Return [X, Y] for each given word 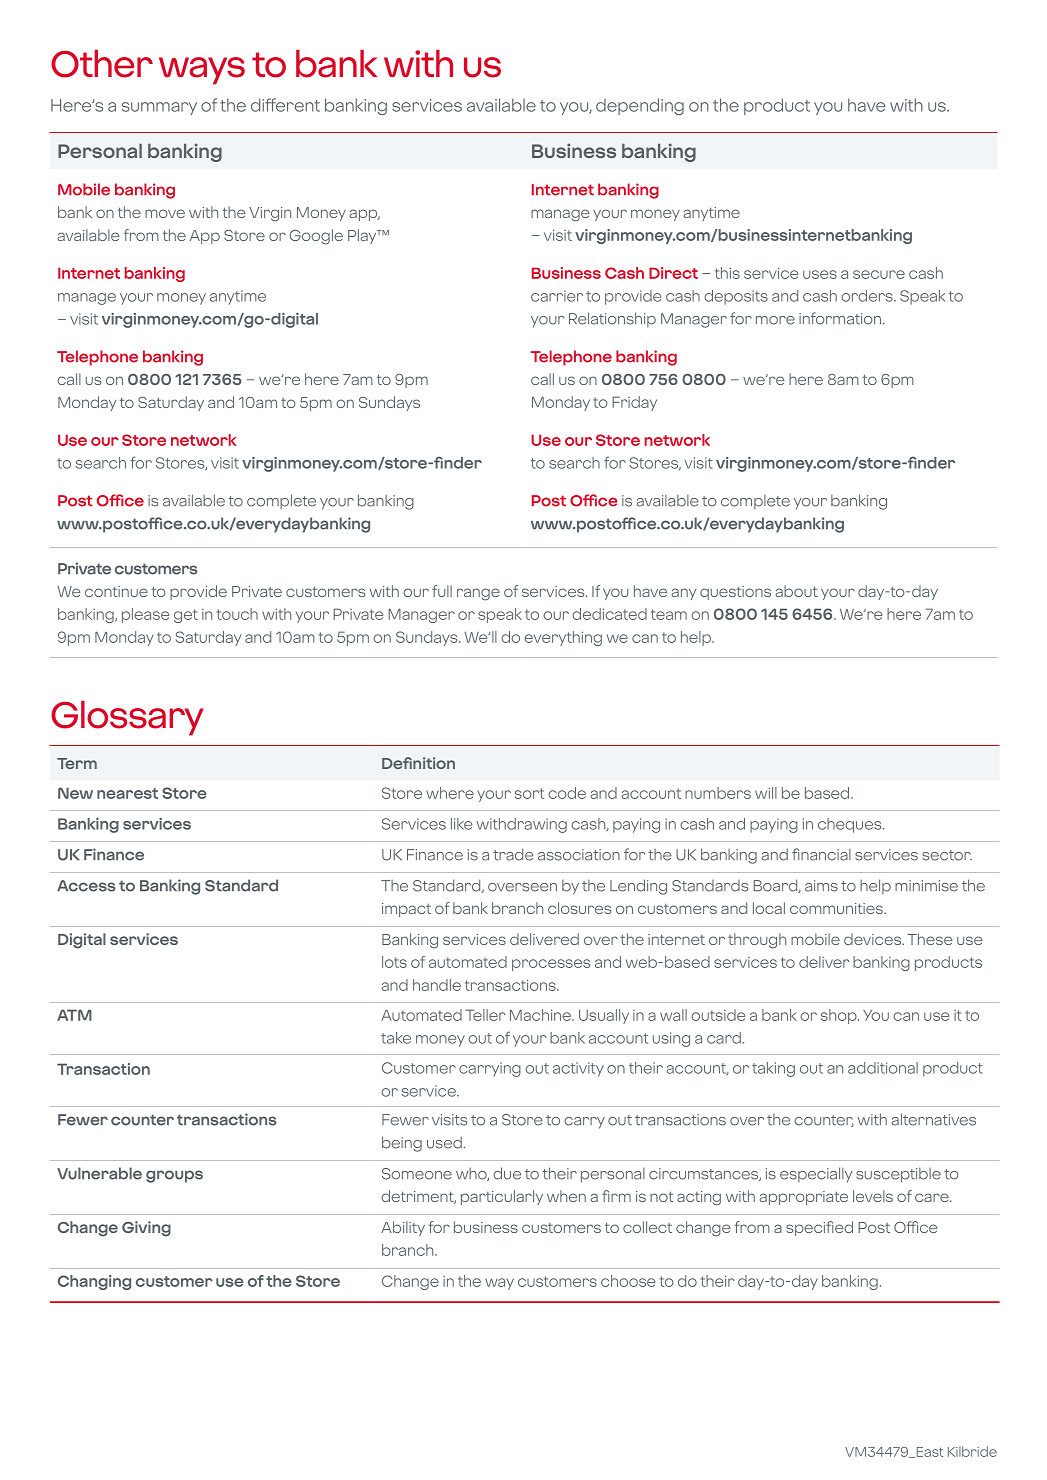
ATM [74, 1015]
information [840, 318]
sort [529, 793]
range [478, 594]
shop [840, 1016]
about [797, 591]
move [165, 213]
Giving [146, 1229]
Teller [485, 1015]
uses [820, 274]
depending [640, 106]
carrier [557, 296]
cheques [851, 825]
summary [159, 108]
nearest [127, 793]
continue [116, 591]
